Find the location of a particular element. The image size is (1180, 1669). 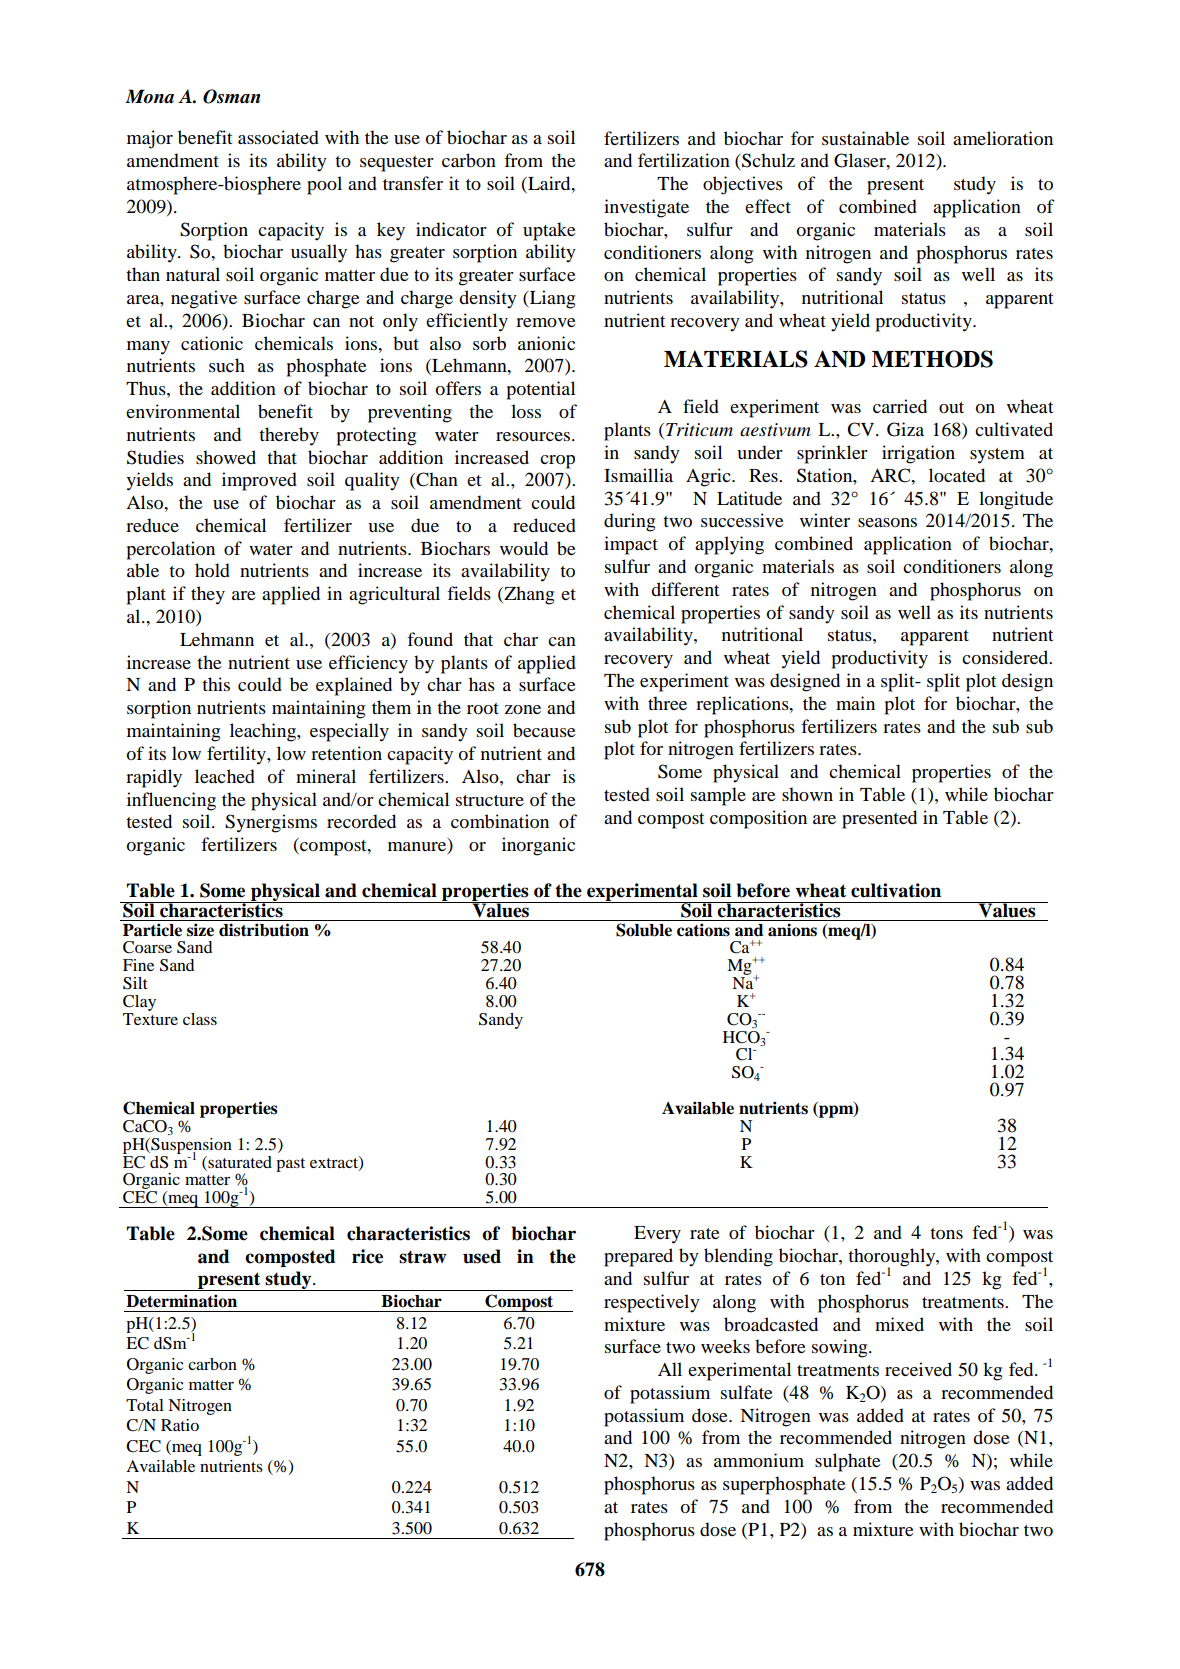

leached is located at coordinates (225, 776).
